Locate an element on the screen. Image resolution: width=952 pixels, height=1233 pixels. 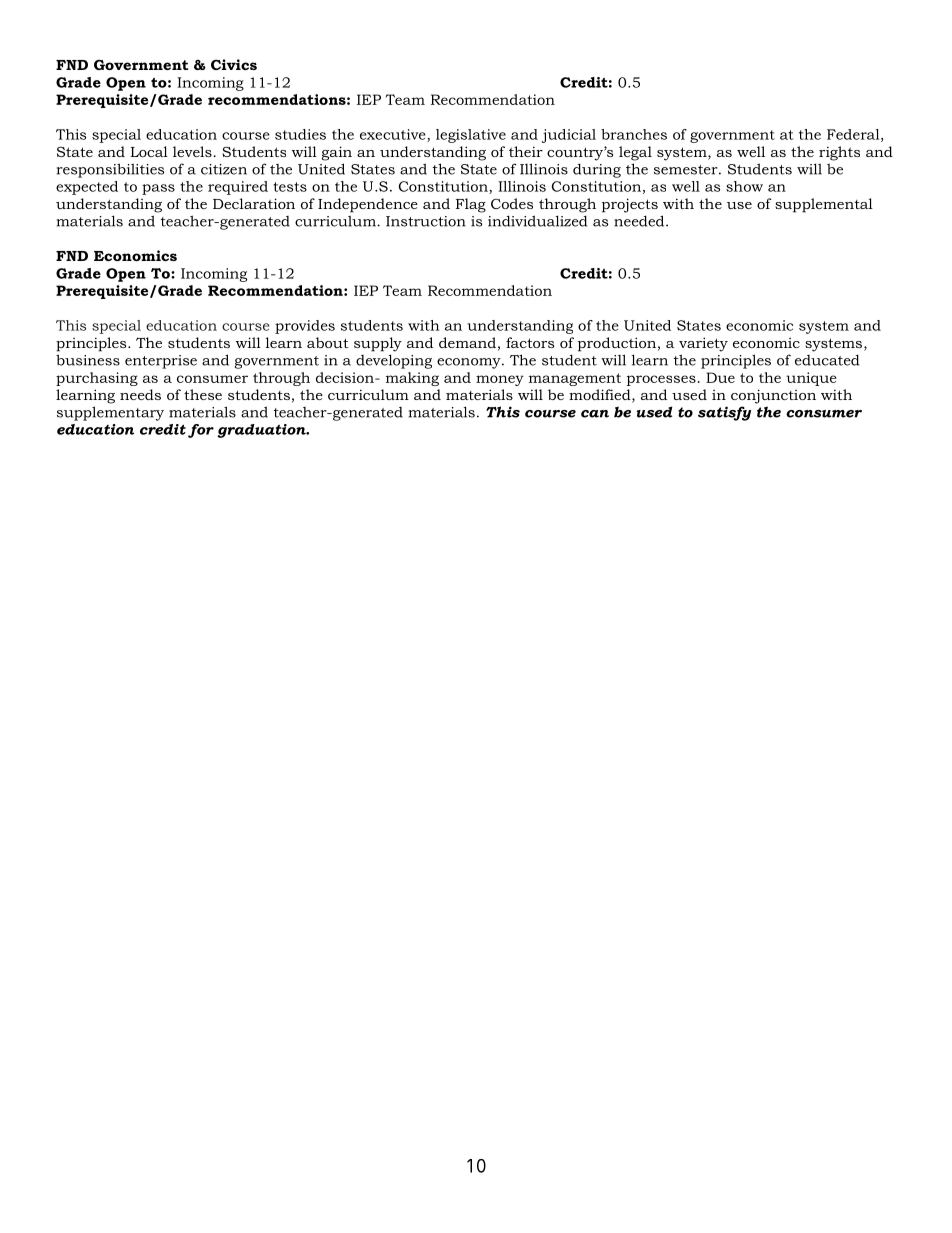
show is located at coordinates (744, 186).
